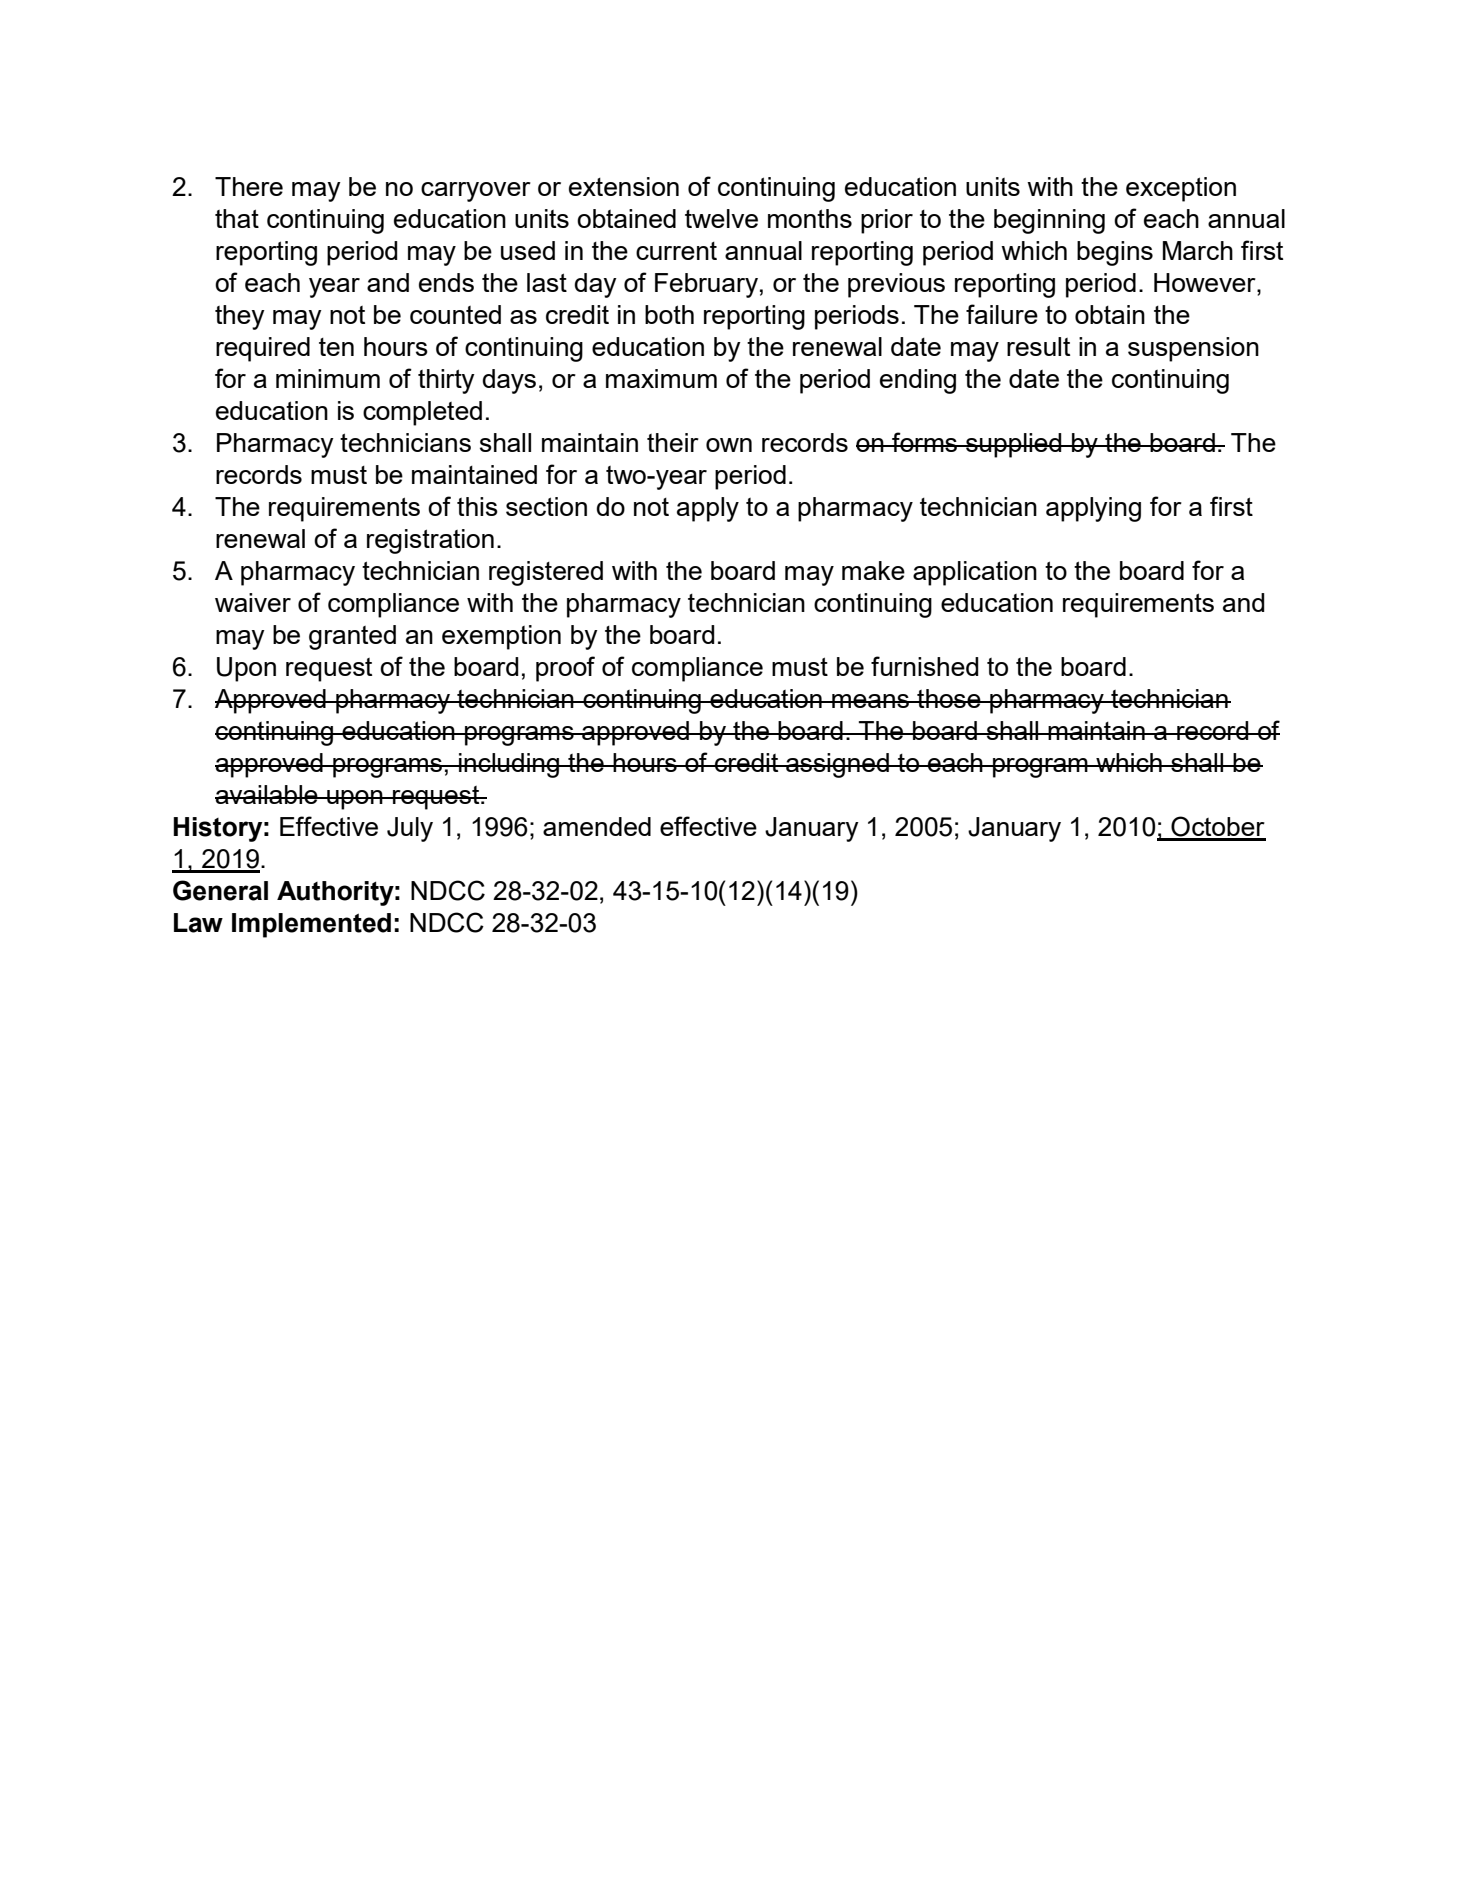  Describe the element at coordinates (721, 218) in the document. I see `twelve` at that location.
